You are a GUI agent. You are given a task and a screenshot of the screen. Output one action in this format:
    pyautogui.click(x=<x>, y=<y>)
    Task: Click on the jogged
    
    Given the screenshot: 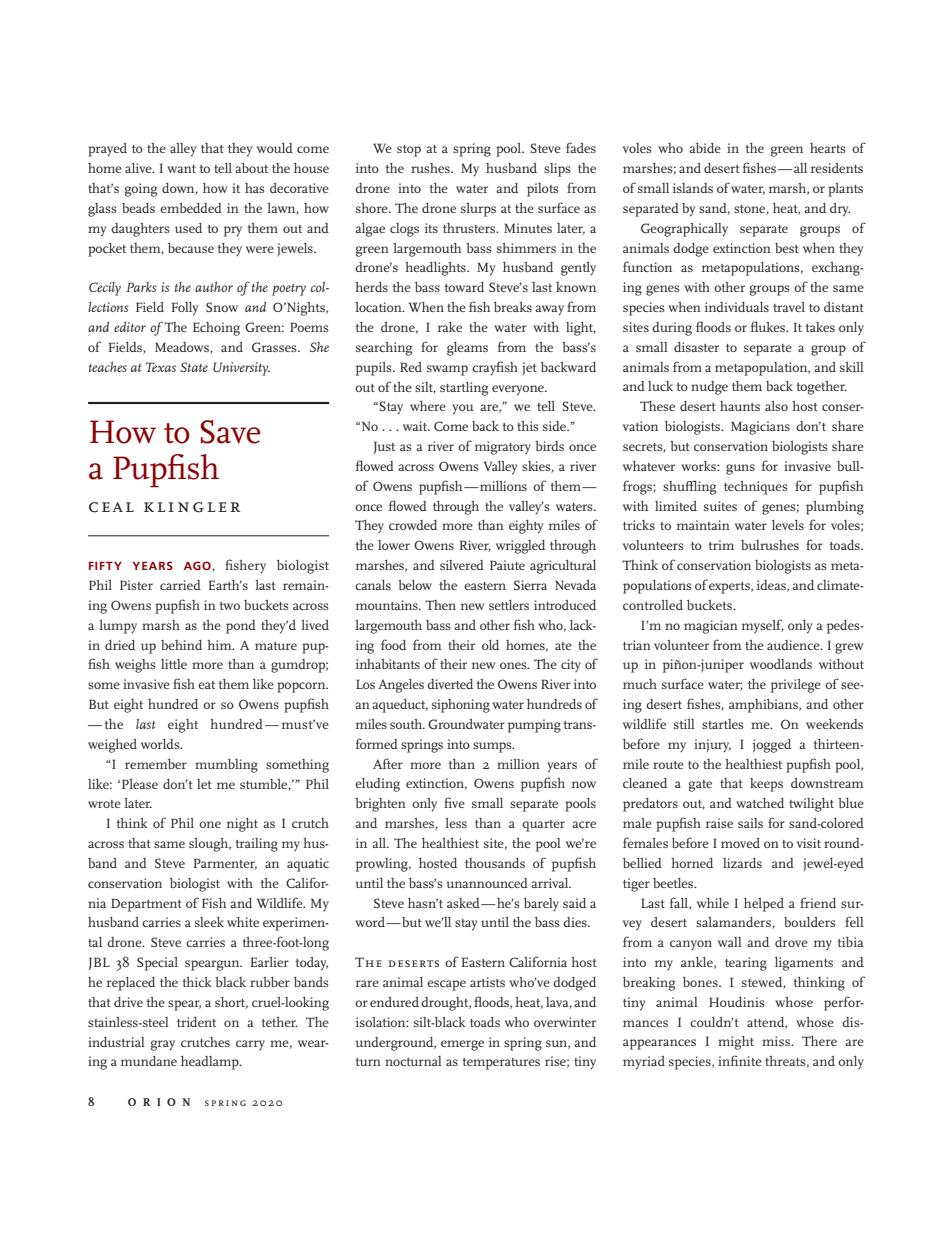 What is the action you would take?
    pyautogui.click(x=772, y=746)
